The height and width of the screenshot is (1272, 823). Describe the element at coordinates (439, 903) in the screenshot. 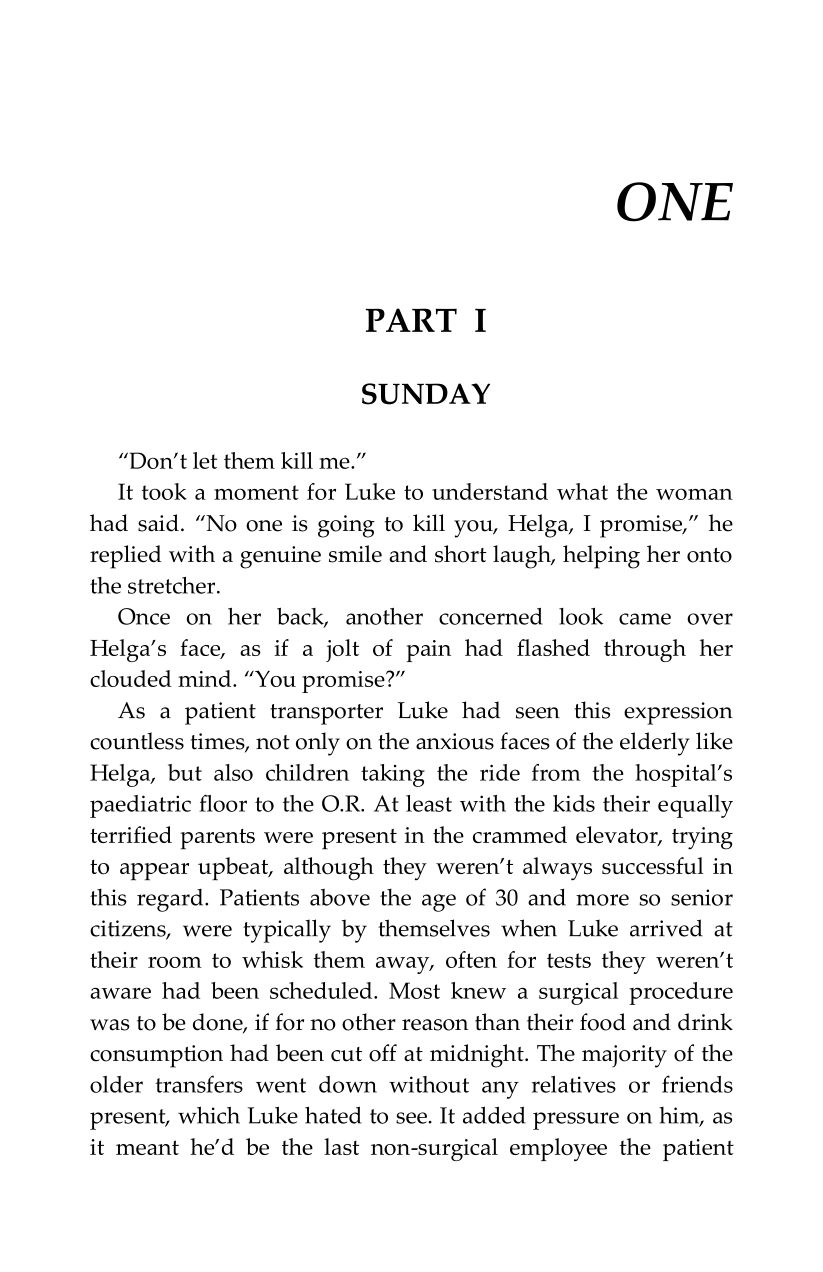

I see `age` at that location.
